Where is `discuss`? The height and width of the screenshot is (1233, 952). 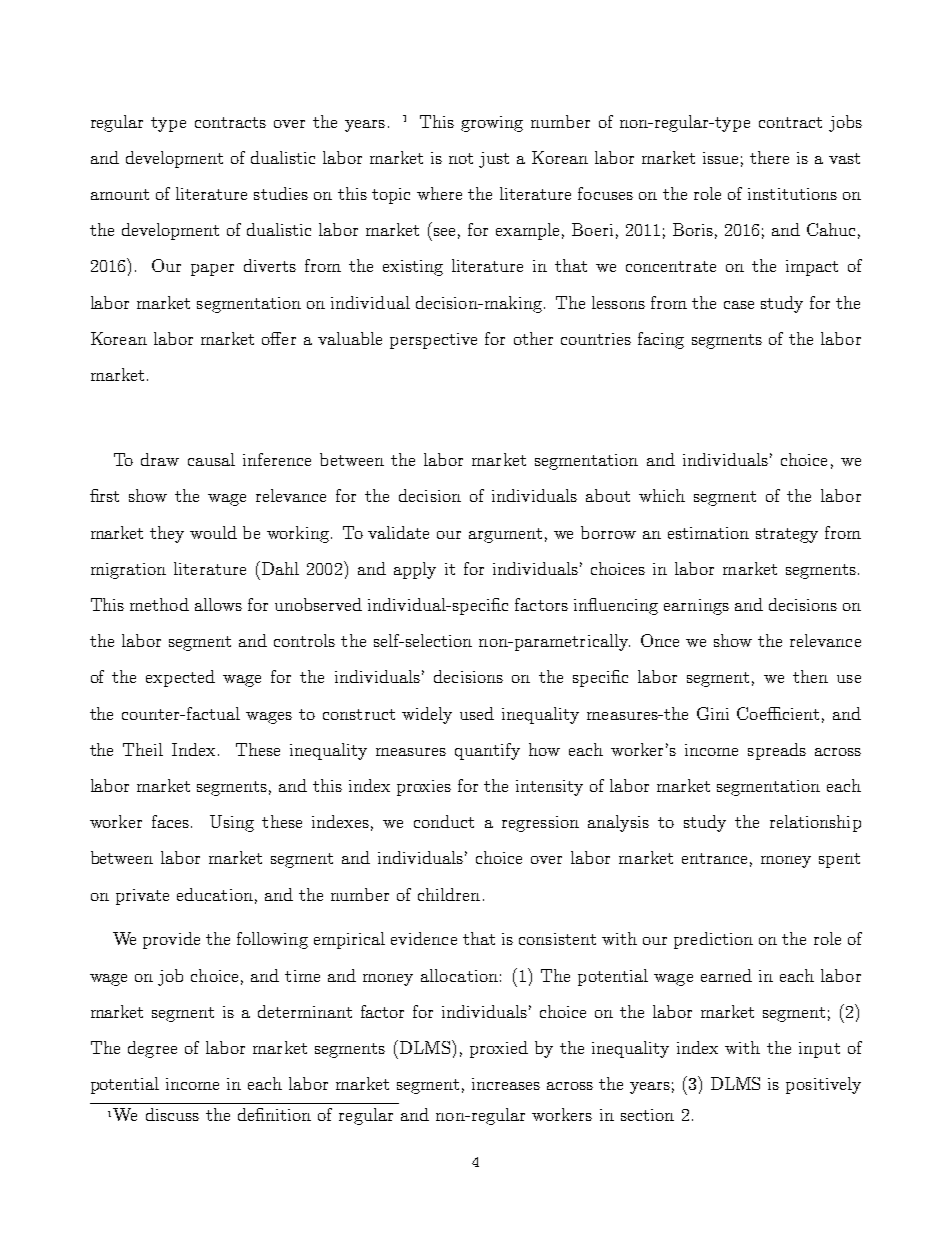
discuss is located at coordinates (172, 1114).
